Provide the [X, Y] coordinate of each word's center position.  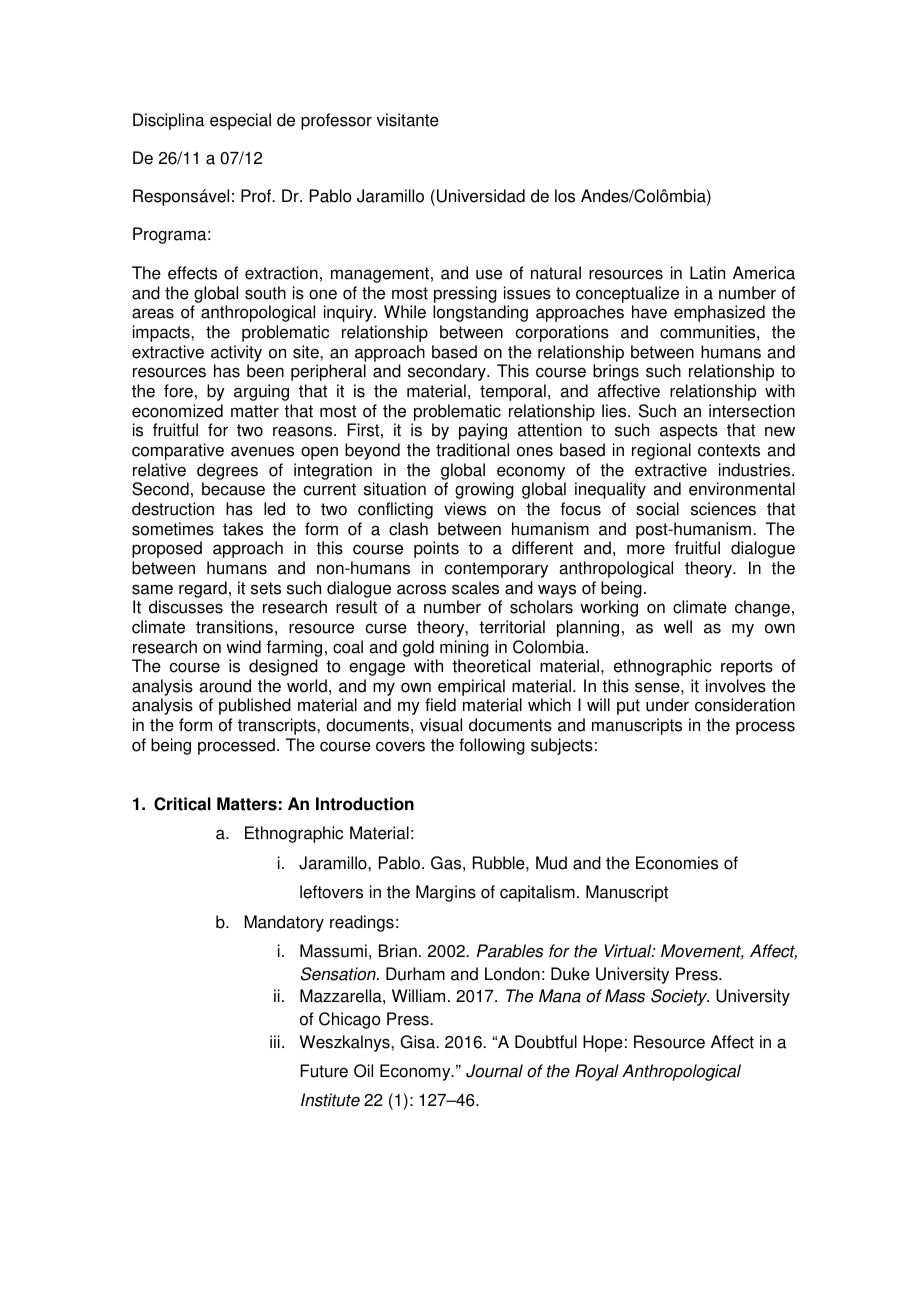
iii [275, 1041]
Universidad [481, 196]
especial [240, 121]
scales [475, 588]
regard [203, 589]
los [565, 196]
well [678, 627]
